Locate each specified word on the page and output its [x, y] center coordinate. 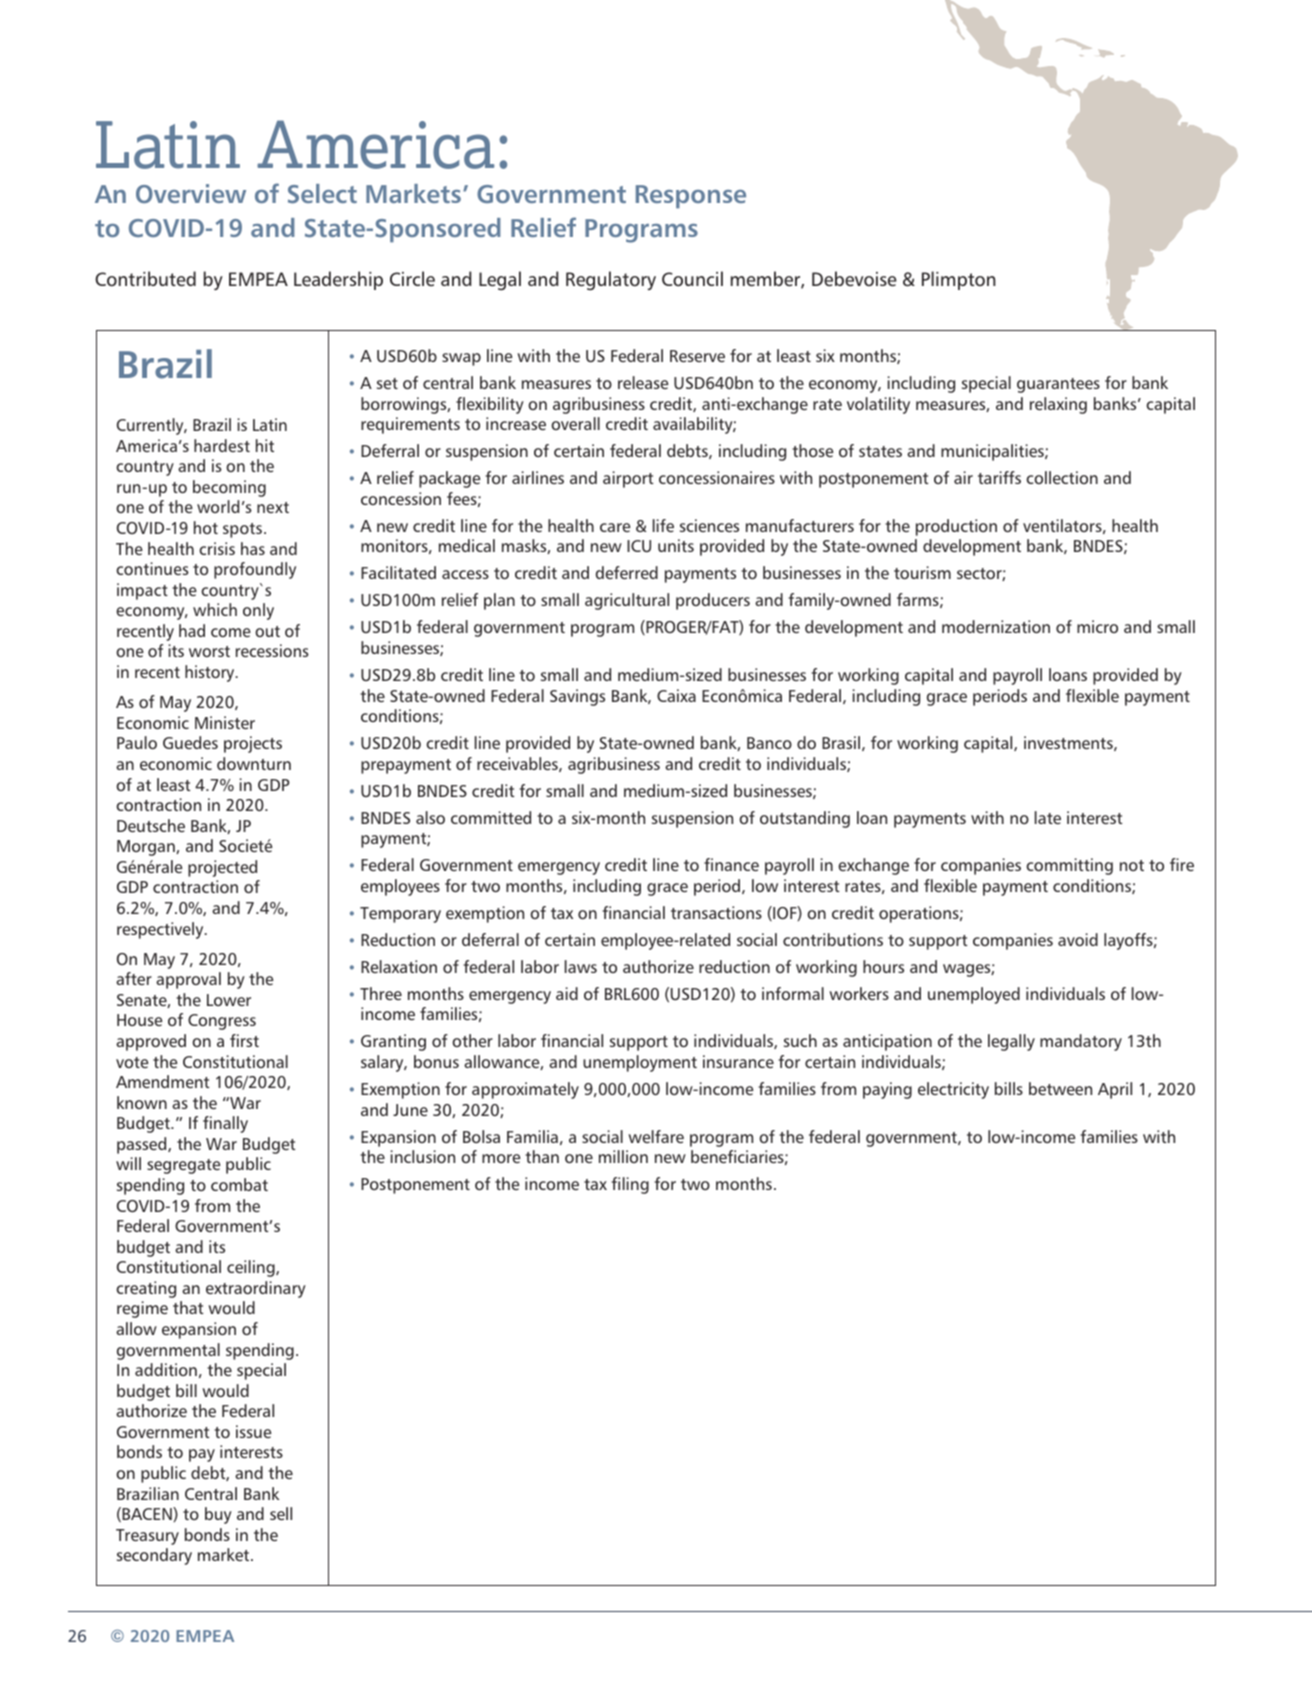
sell [281, 1513]
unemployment [640, 1063]
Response [691, 197]
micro [1097, 626]
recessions [272, 650]
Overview [191, 193]
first [244, 1040]
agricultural [627, 601]
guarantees [1058, 385]
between [1060, 1088]
